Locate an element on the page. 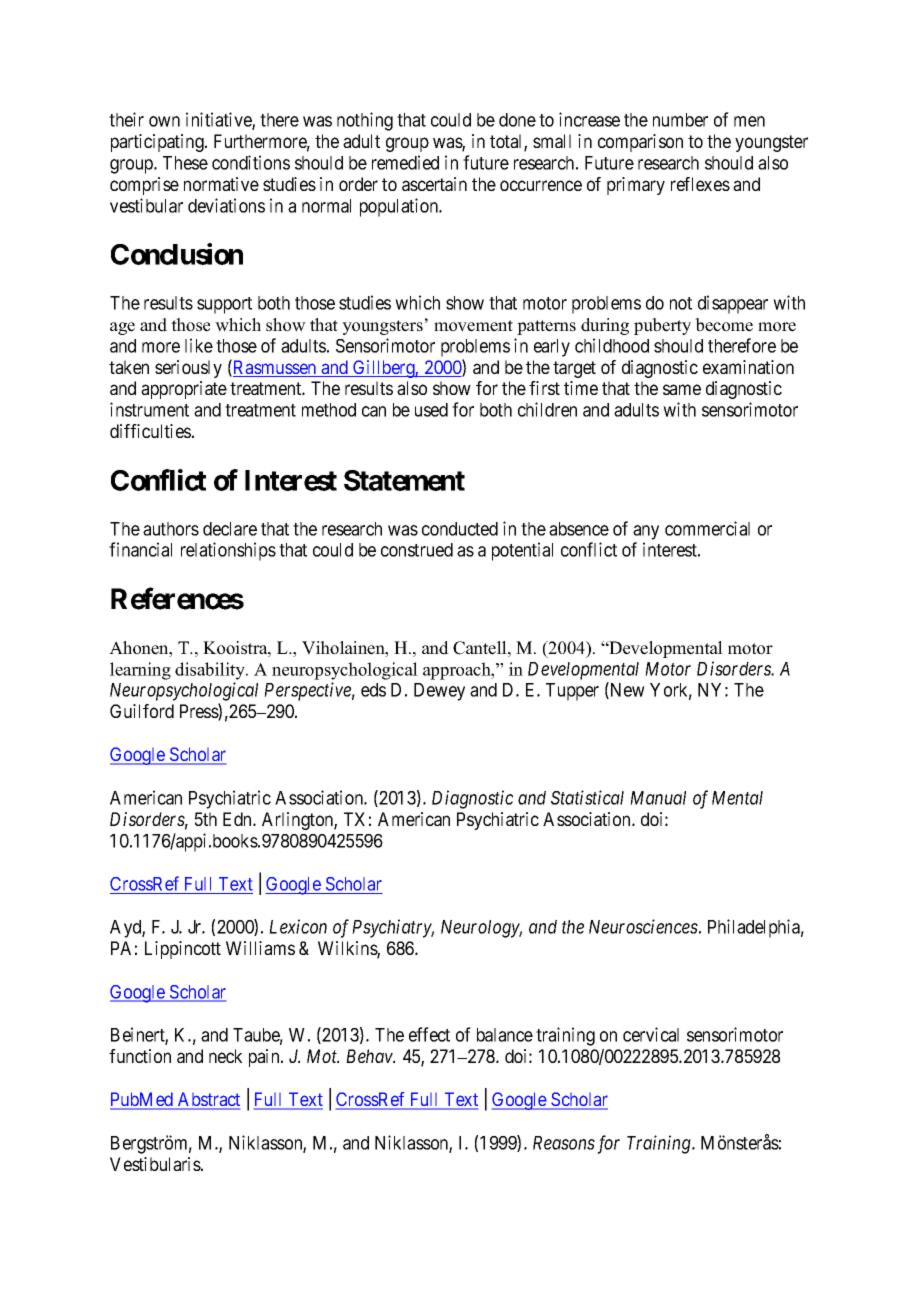 The width and height of the image is (924, 1308). Neurosciences is located at coordinates (643, 926).
